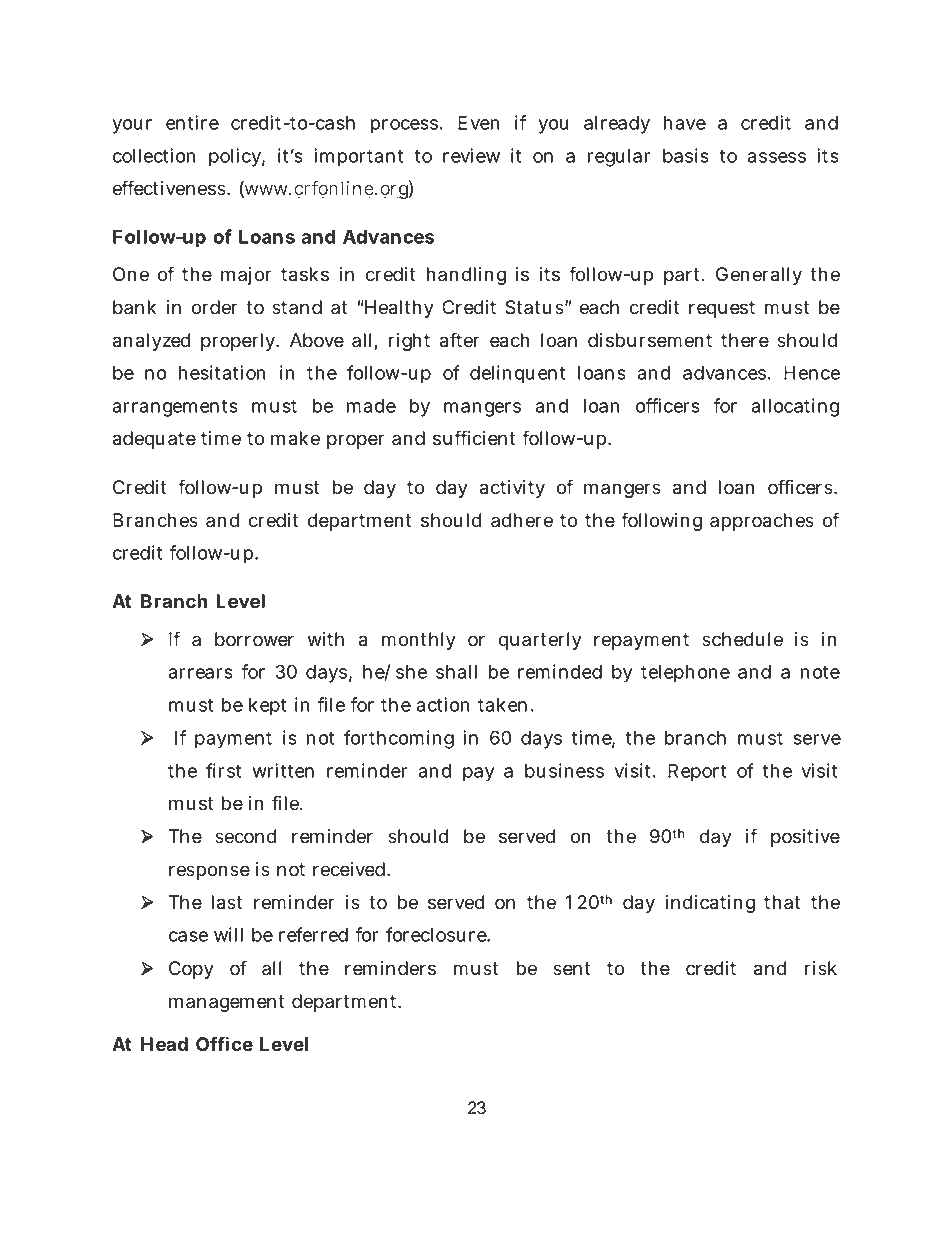  I want to click on Even, so click(478, 123).
